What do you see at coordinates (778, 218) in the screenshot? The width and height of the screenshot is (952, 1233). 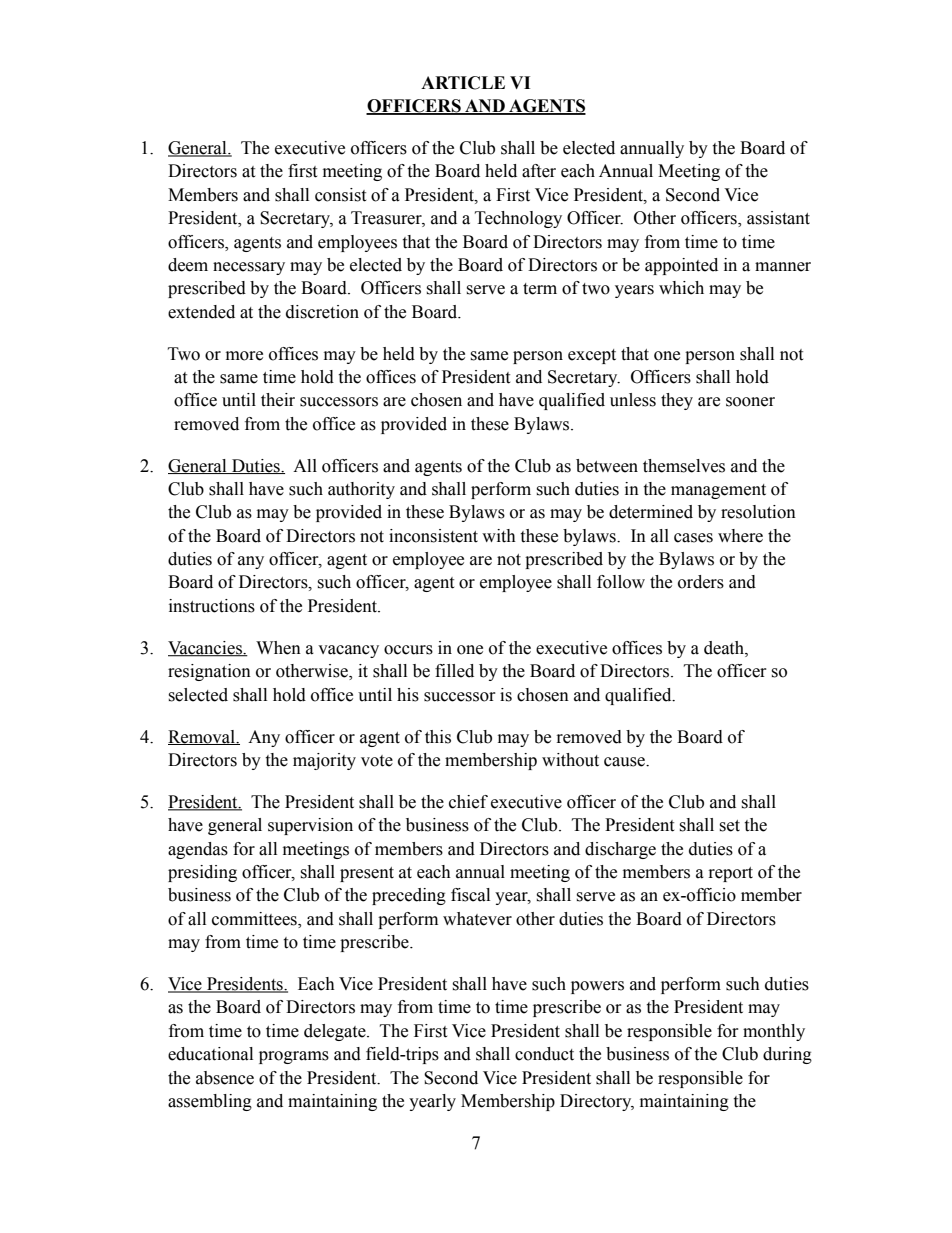 I see `assistant` at bounding box center [778, 218].
